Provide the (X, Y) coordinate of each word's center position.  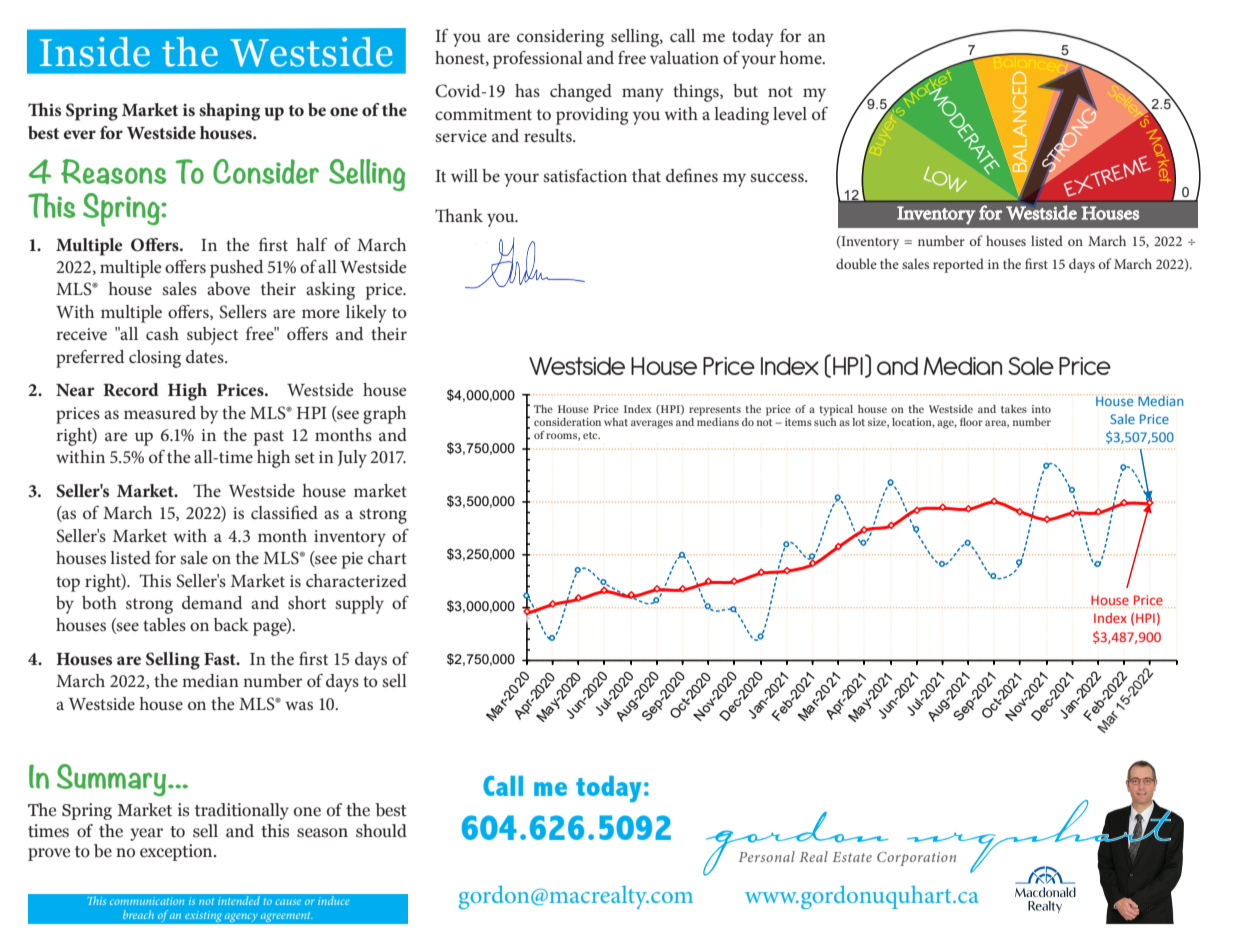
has (527, 90)
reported (958, 265)
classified (284, 512)
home (802, 57)
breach (138, 914)
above (228, 288)
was (299, 705)
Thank (459, 215)
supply (359, 605)
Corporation (916, 859)
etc (591, 435)
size (878, 423)
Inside (95, 52)
